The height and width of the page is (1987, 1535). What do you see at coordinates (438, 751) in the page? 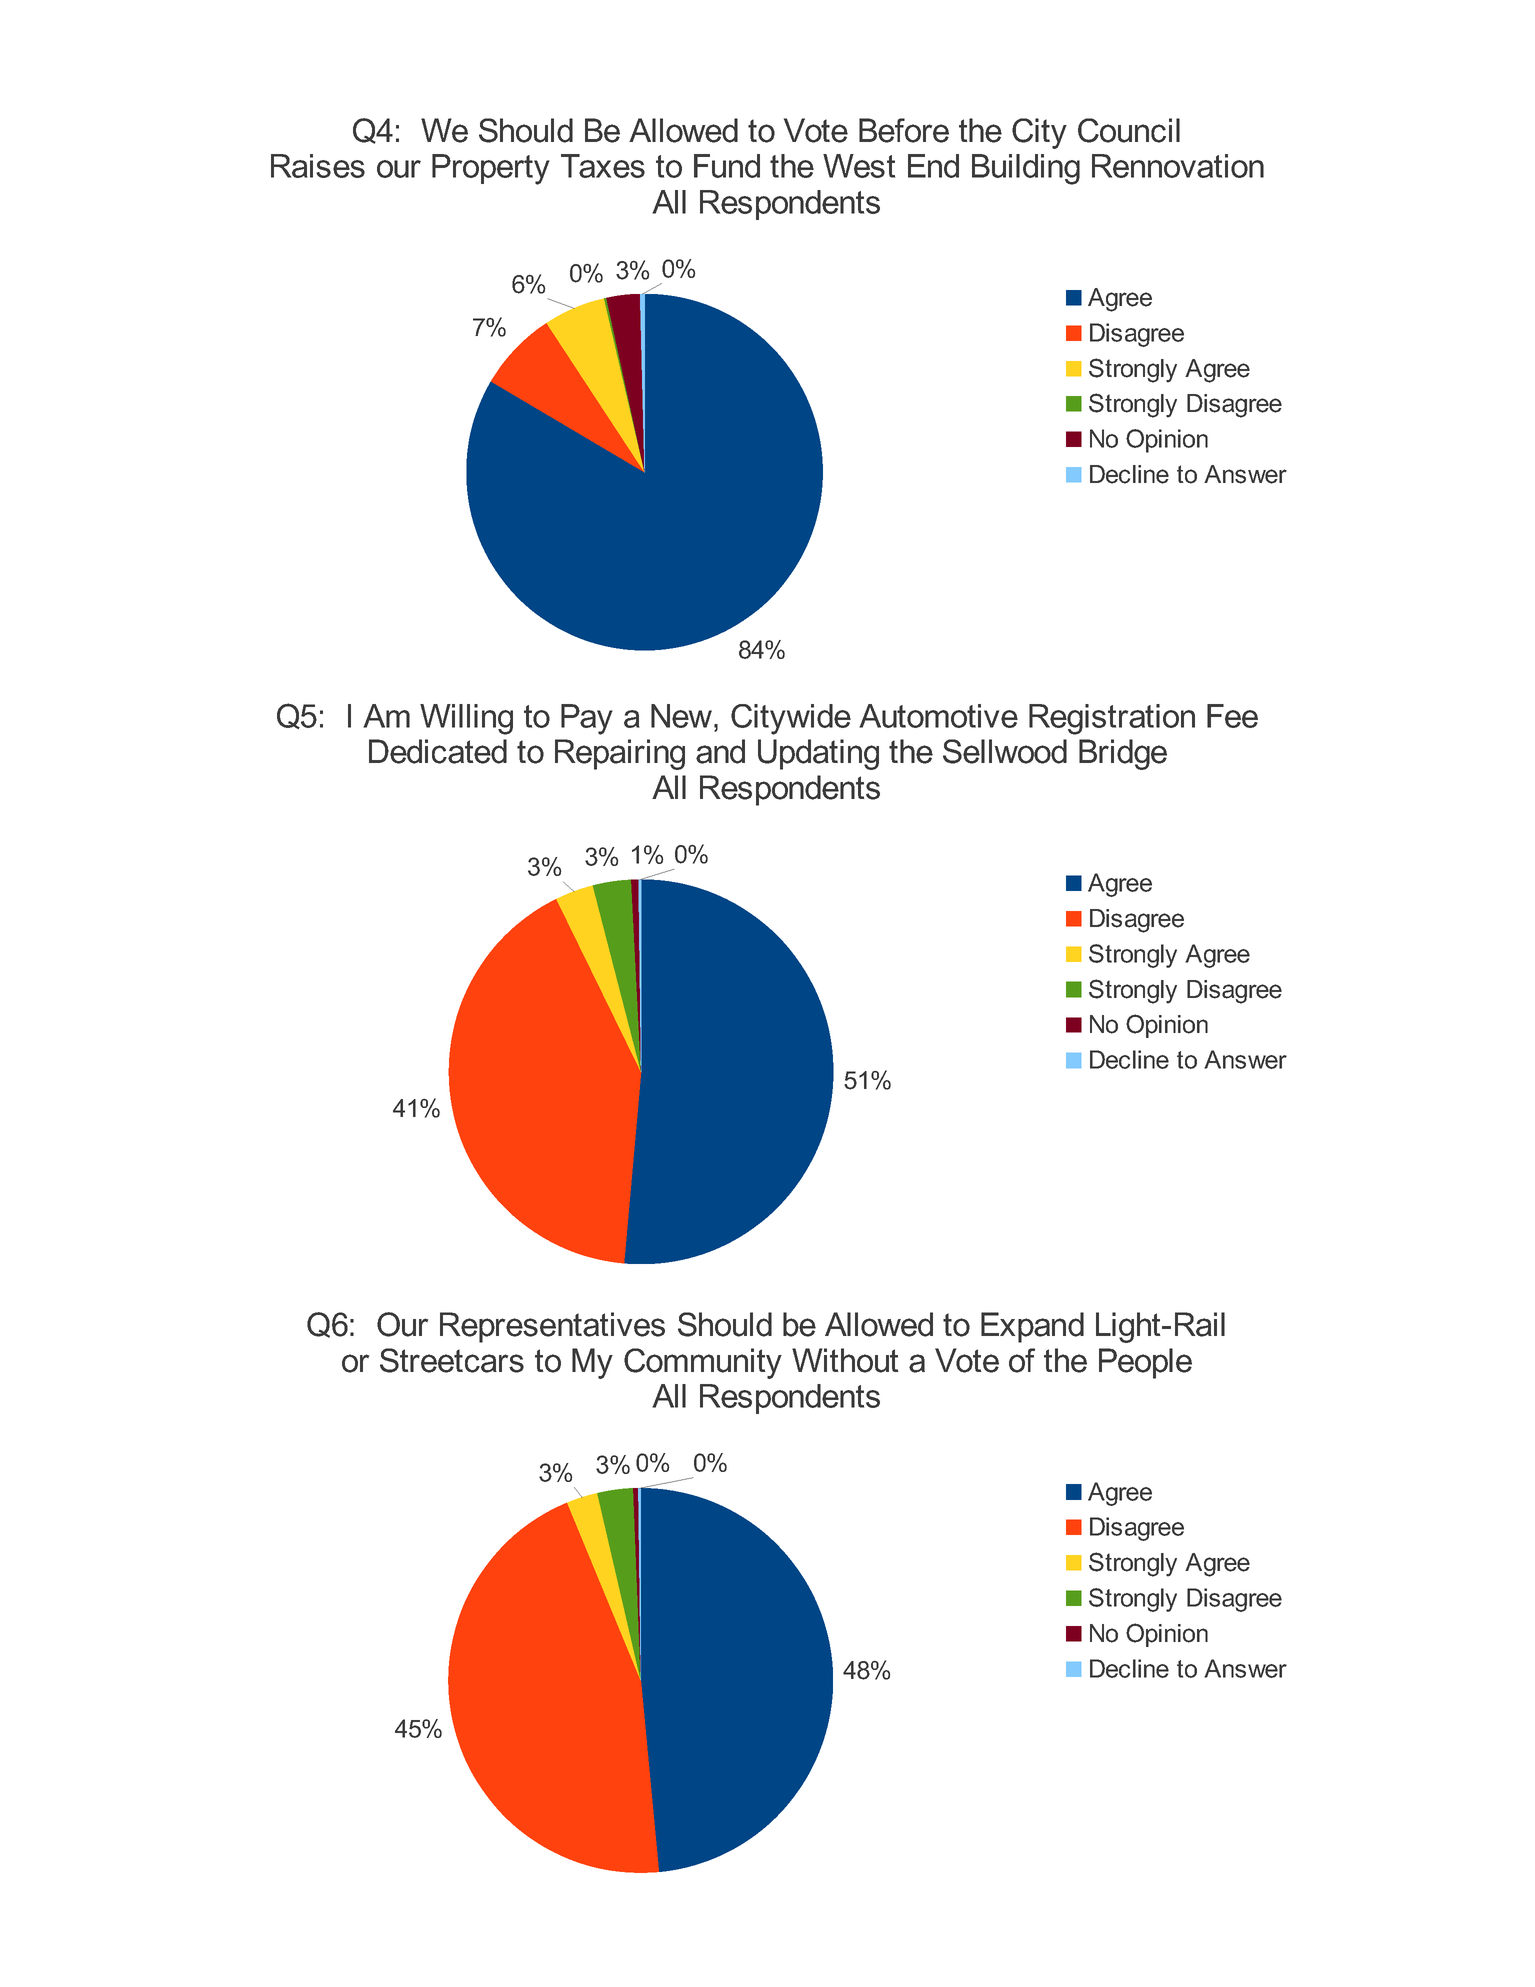
I see `Dedicated` at bounding box center [438, 751].
